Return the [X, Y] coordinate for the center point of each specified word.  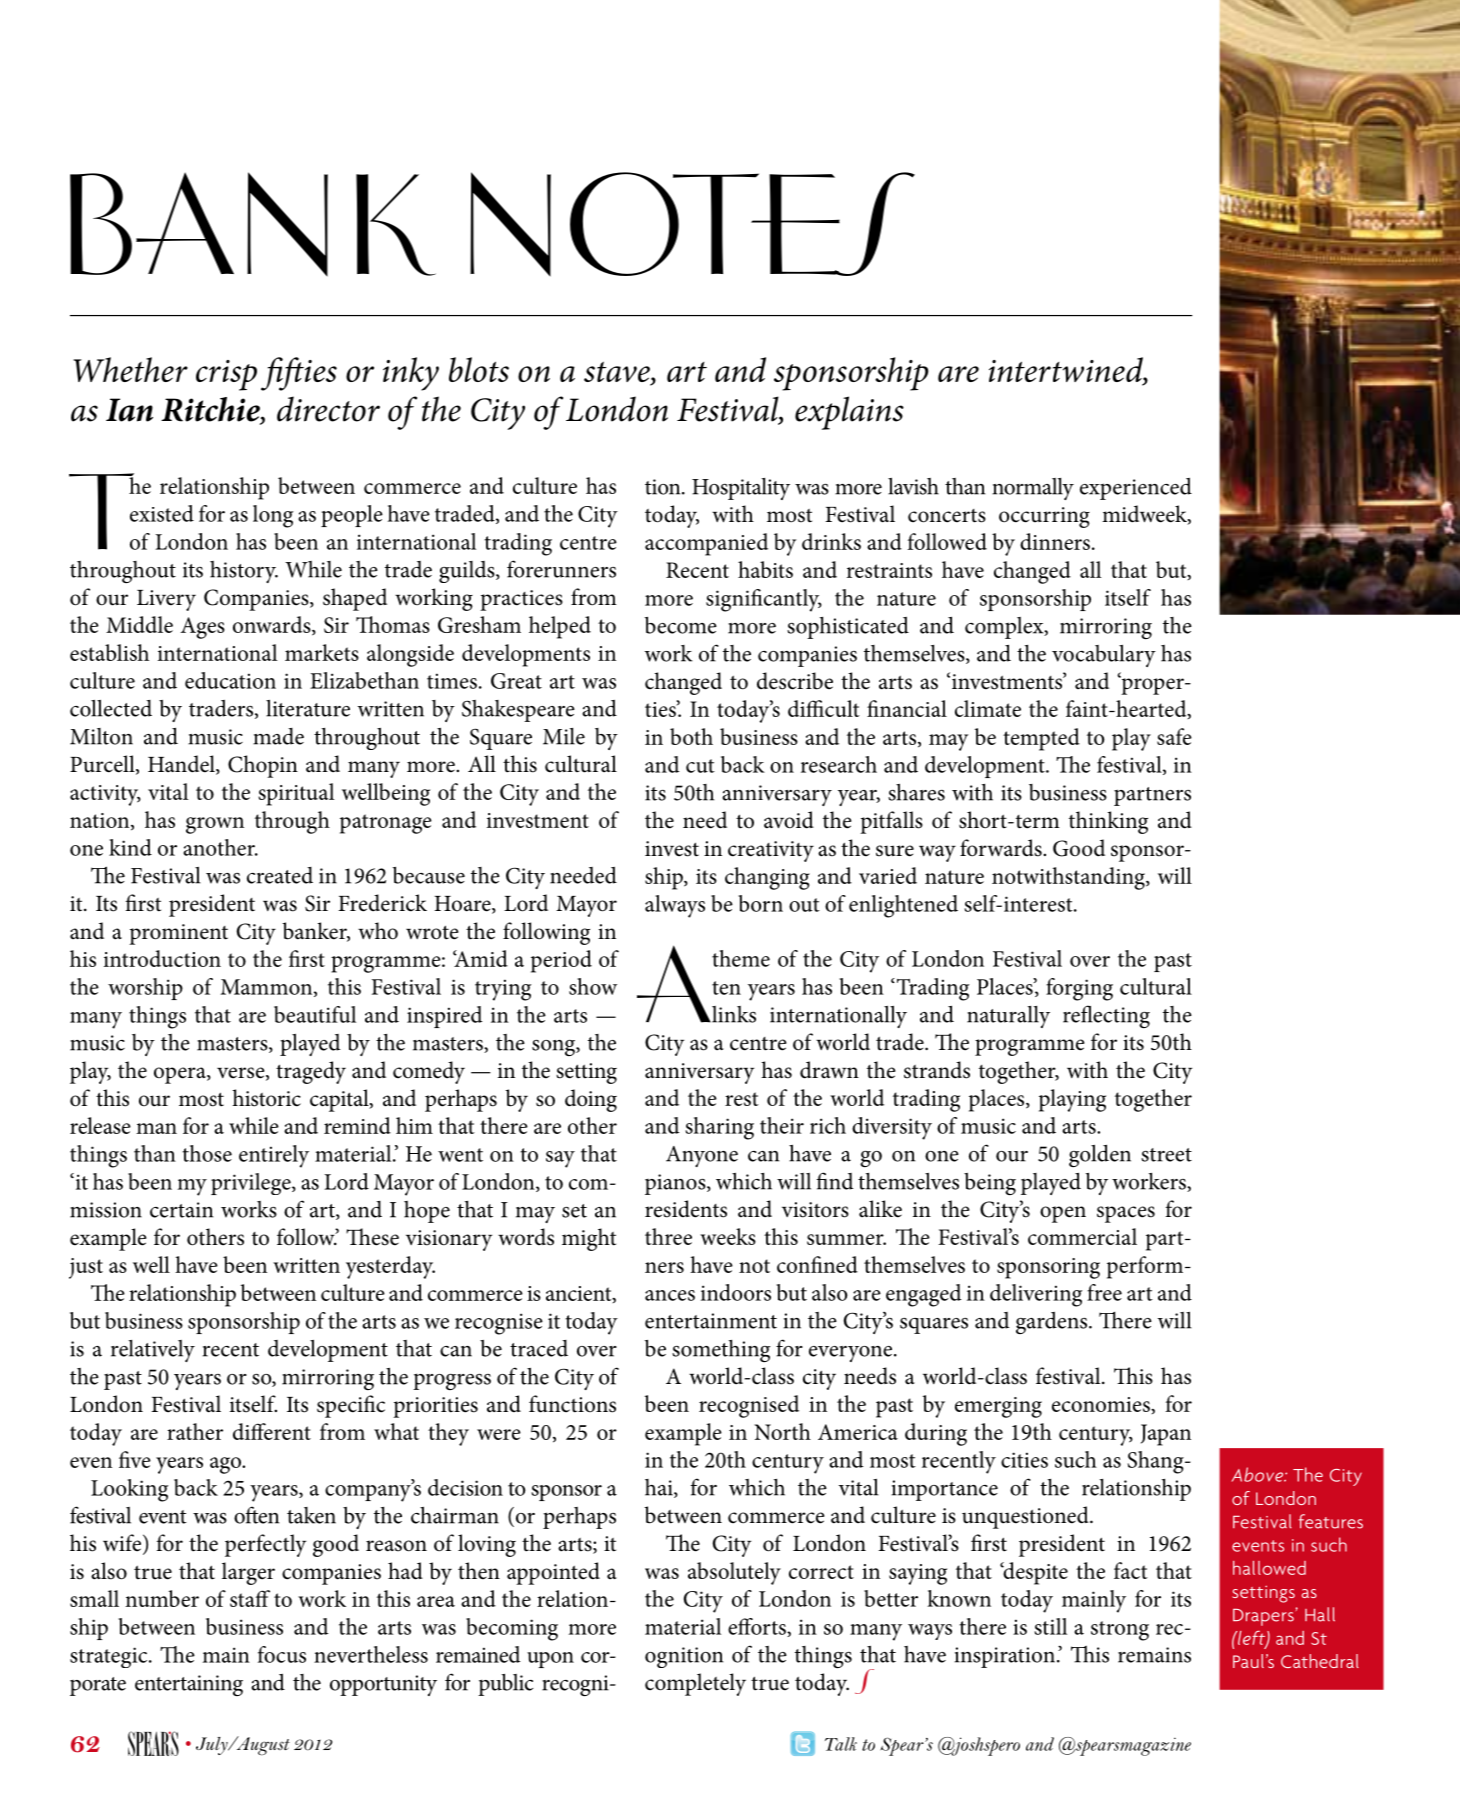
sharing [719, 1128]
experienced [1136, 489]
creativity [771, 851]
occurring [1044, 517]
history [244, 572]
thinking [1108, 822]
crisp [226, 375]
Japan [1166, 1435]
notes [692, 224]
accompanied [706, 544]
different [272, 1431]
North [782, 1431]
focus [282, 1654]
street [1166, 1155]
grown [215, 825]
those [207, 1153]
